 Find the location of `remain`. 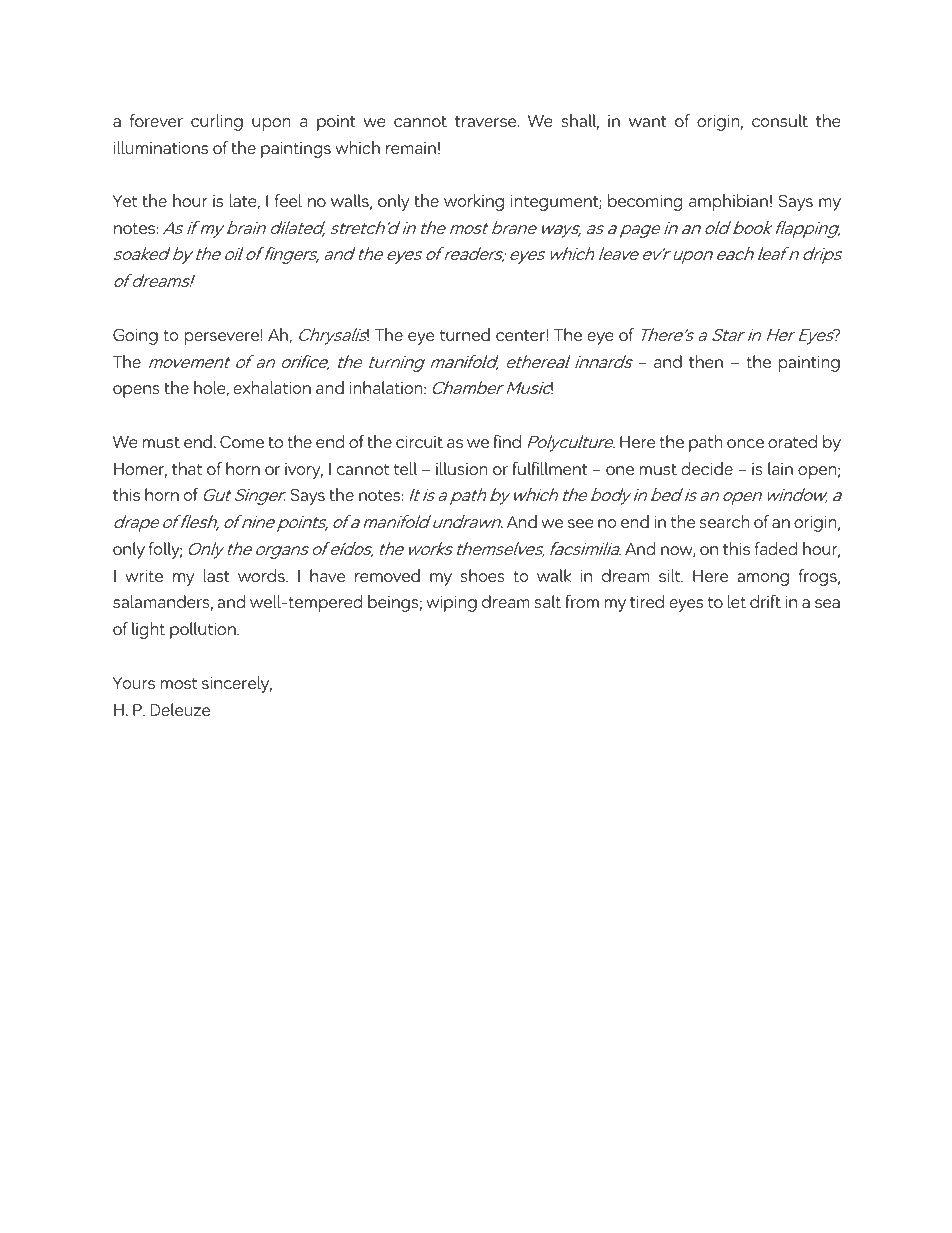

remain is located at coordinates (411, 148).
